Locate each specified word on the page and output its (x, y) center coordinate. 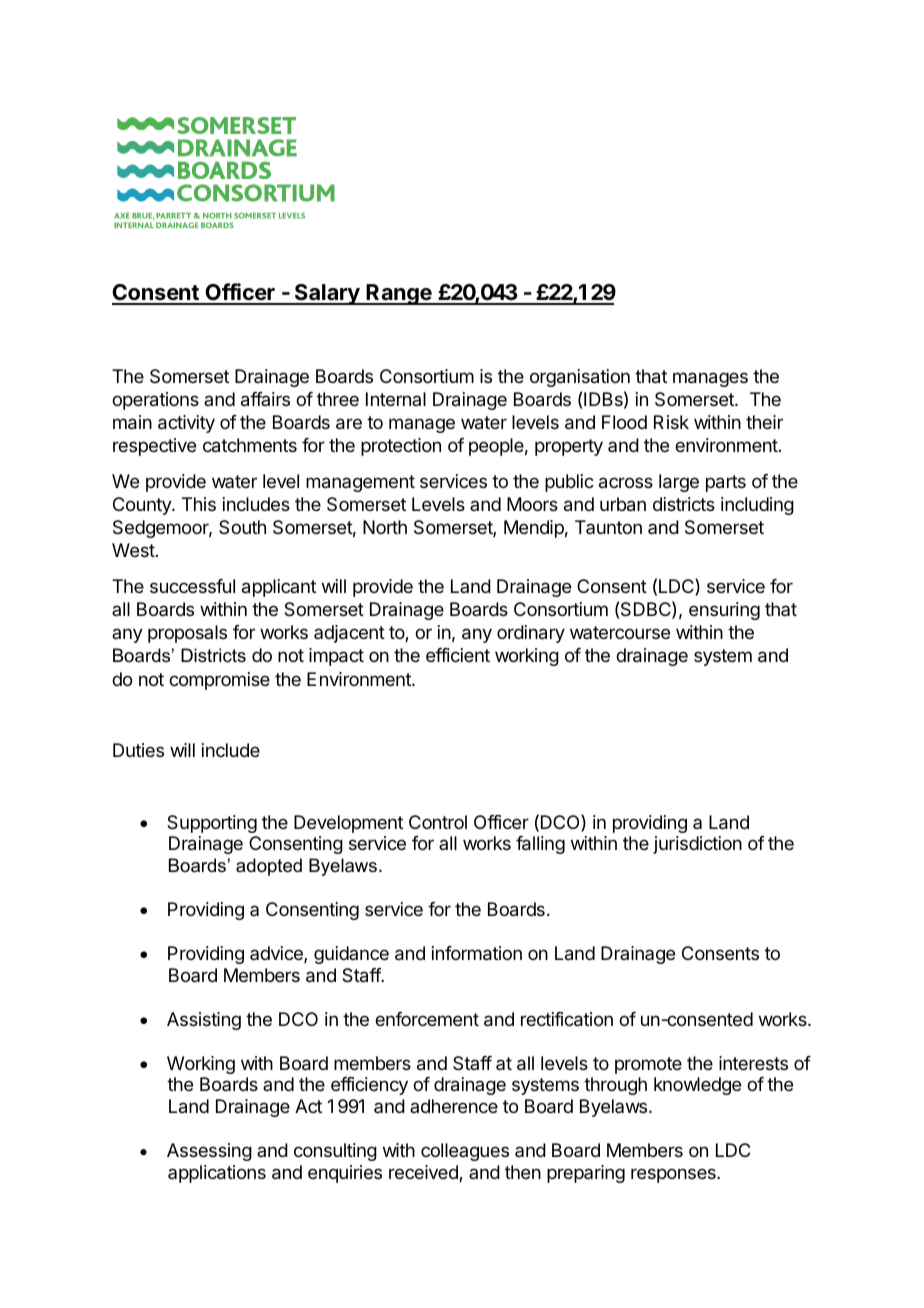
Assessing (209, 1152)
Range (399, 294)
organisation (580, 378)
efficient (458, 655)
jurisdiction (697, 845)
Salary (327, 294)
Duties (138, 750)
